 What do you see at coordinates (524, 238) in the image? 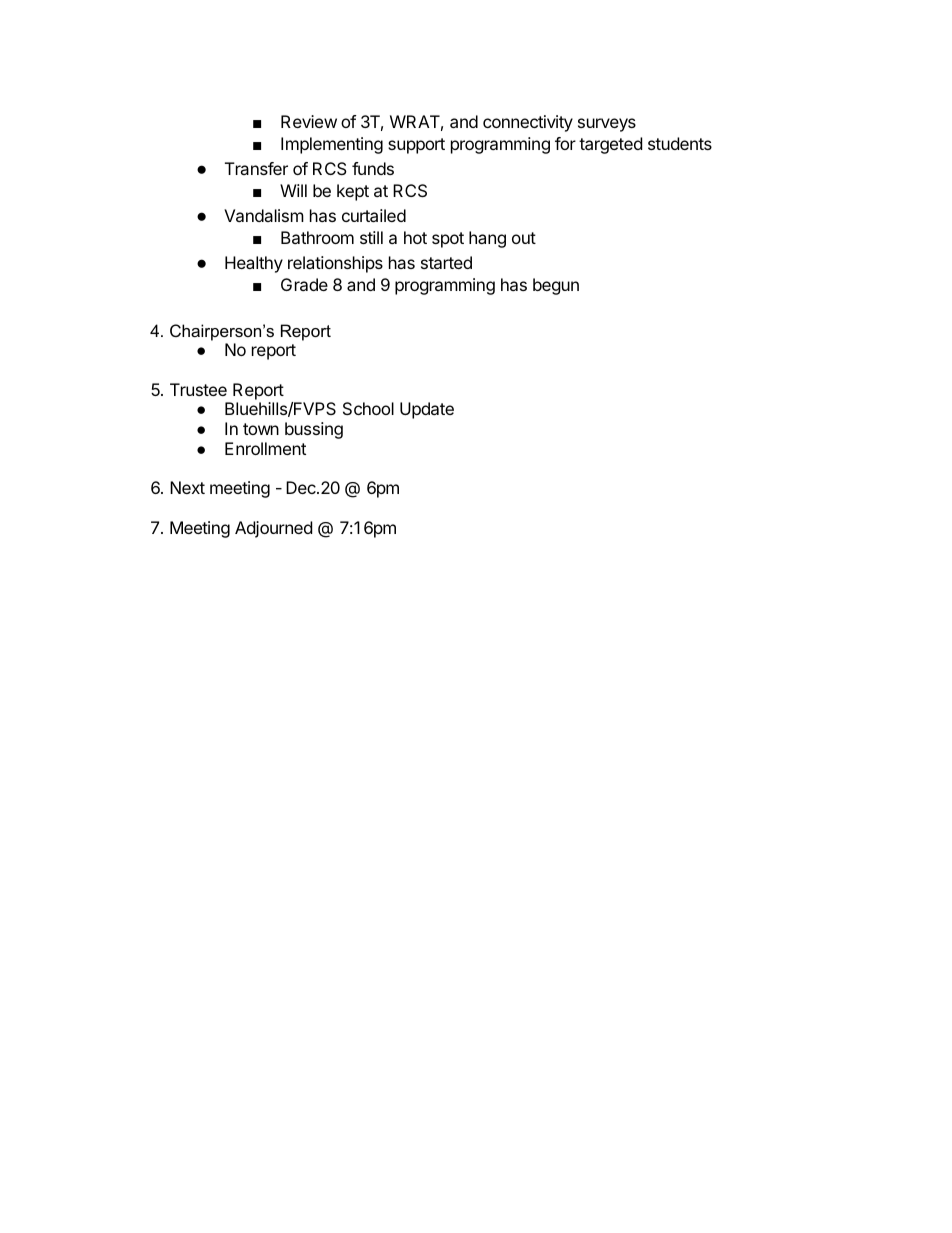
I see `out` at bounding box center [524, 238].
